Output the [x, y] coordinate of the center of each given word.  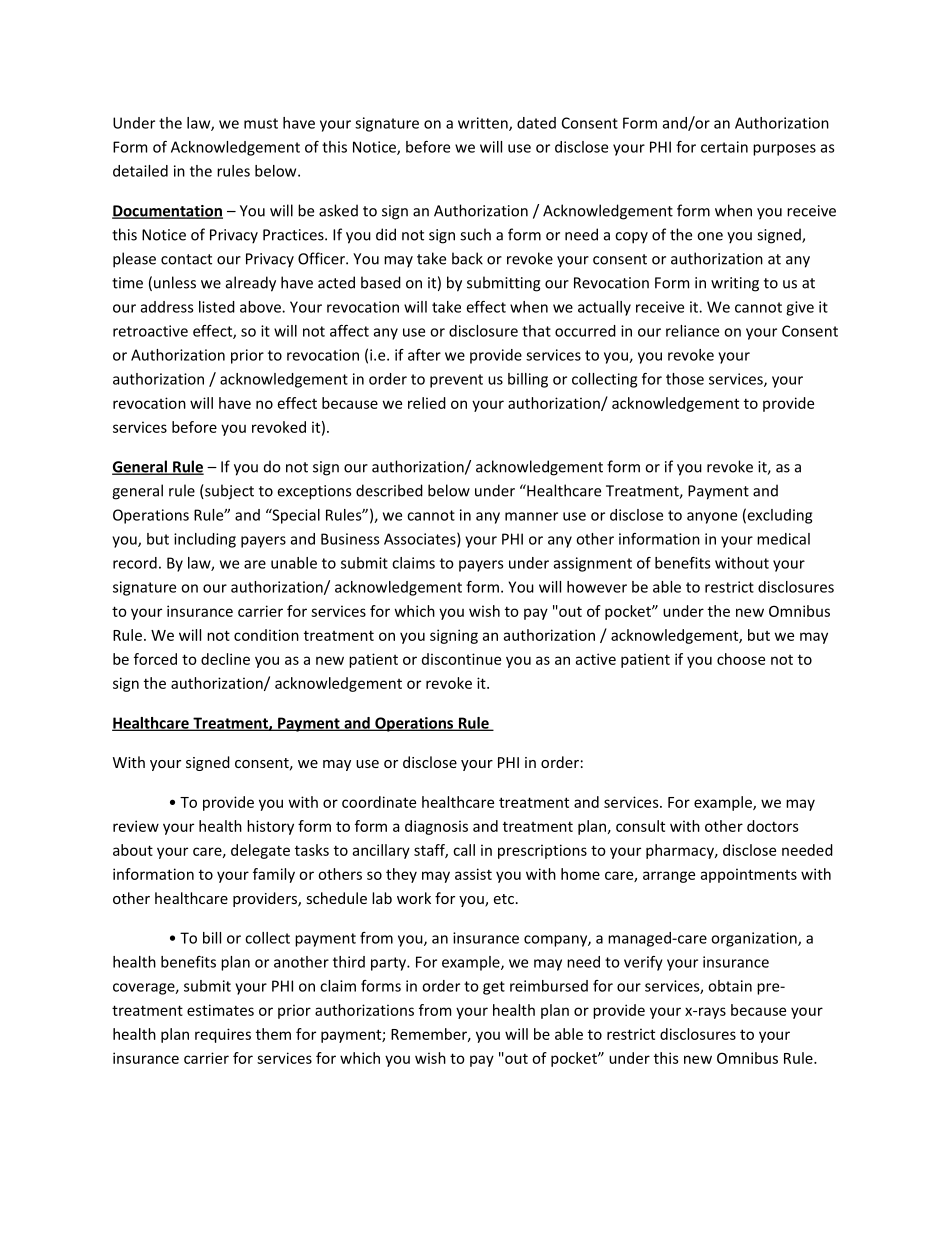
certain [724, 147]
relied [427, 403]
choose [741, 659]
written [484, 124]
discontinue [461, 659]
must [261, 123]
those [685, 379]
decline [225, 659]
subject [228, 492]
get [494, 988]
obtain [730, 986]
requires [223, 1035]
